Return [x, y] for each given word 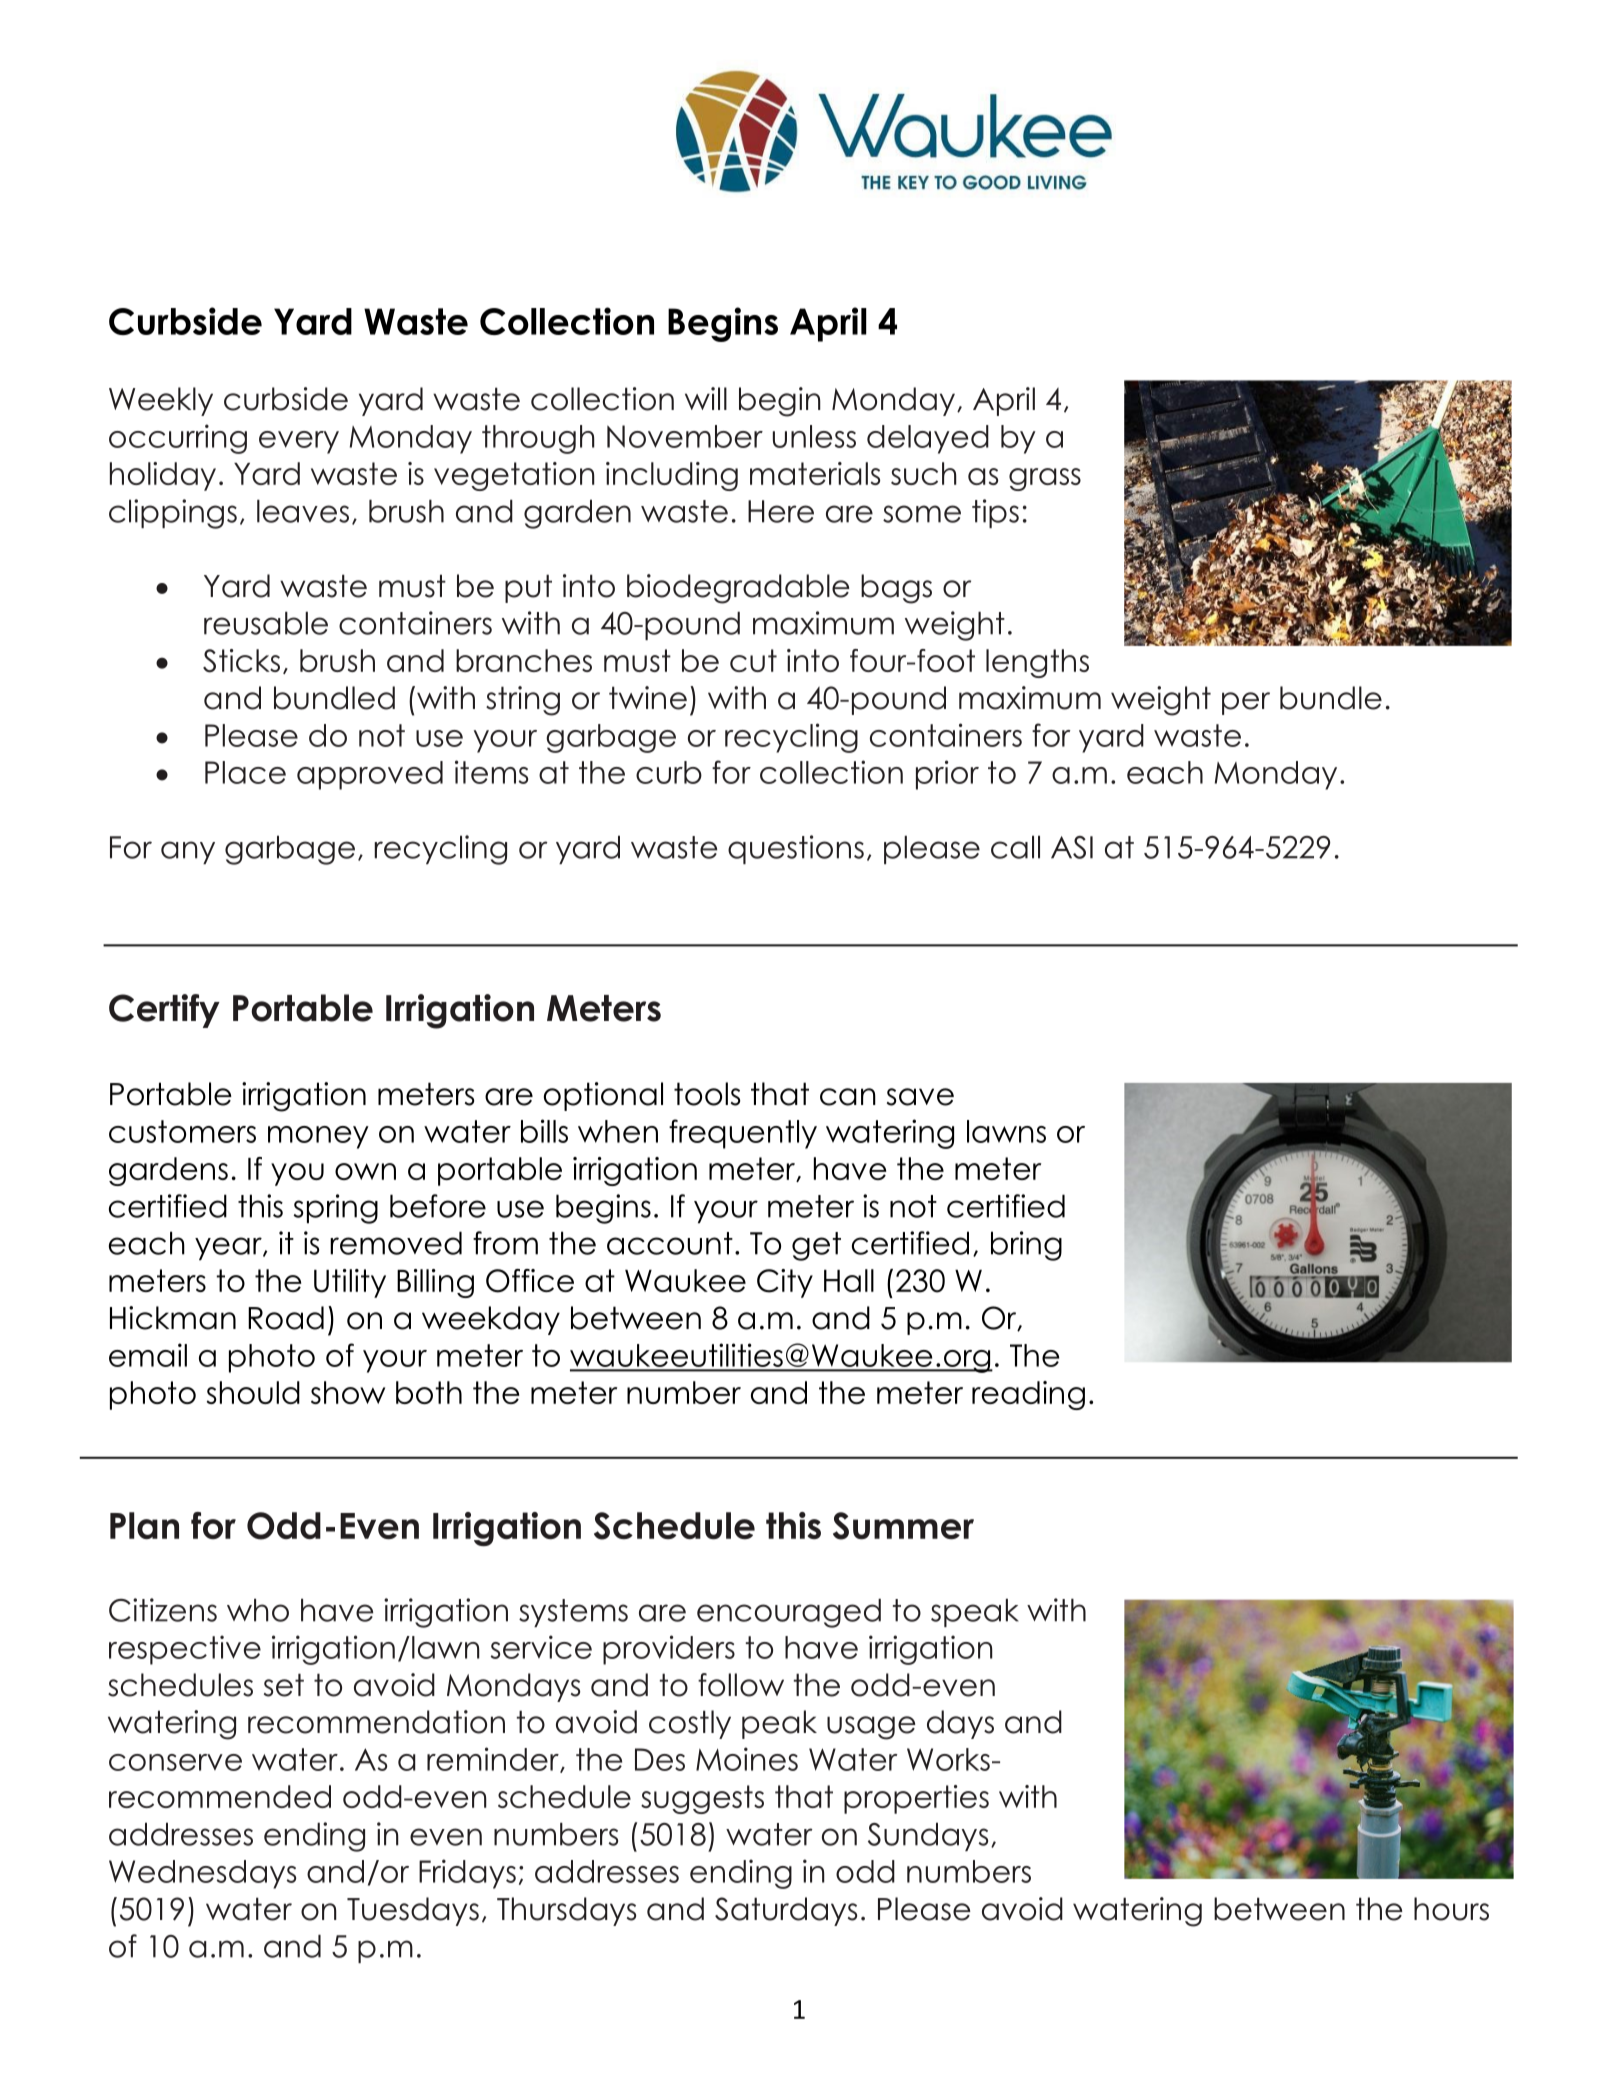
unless [814, 436]
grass [1045, 479]
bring [1026, 1246]
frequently [743, 1134]
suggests [702, 1799]
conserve [175, 1762]
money [318, 1137]
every [299, 442]
